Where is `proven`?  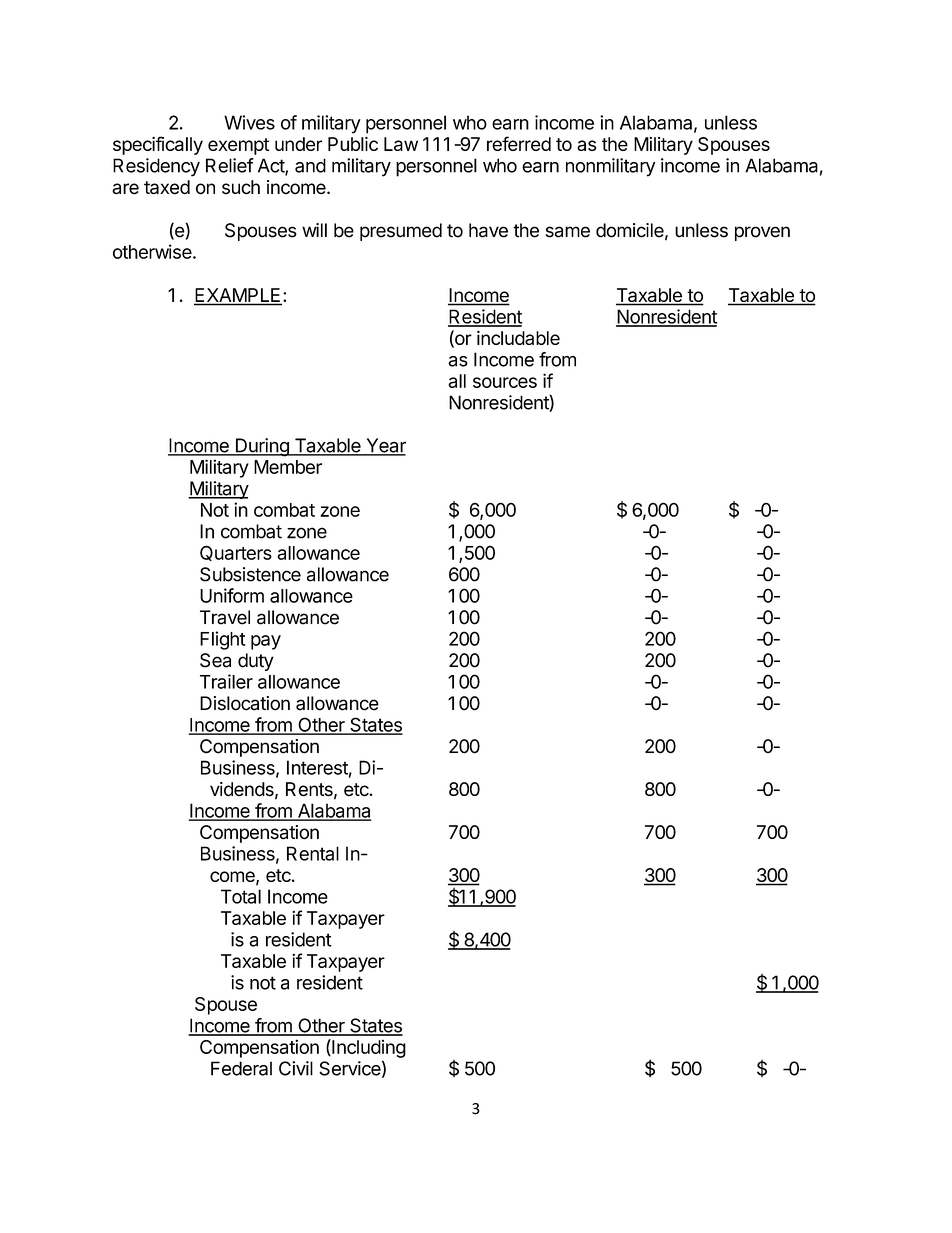
proven is located at coordinates (762, 233).
